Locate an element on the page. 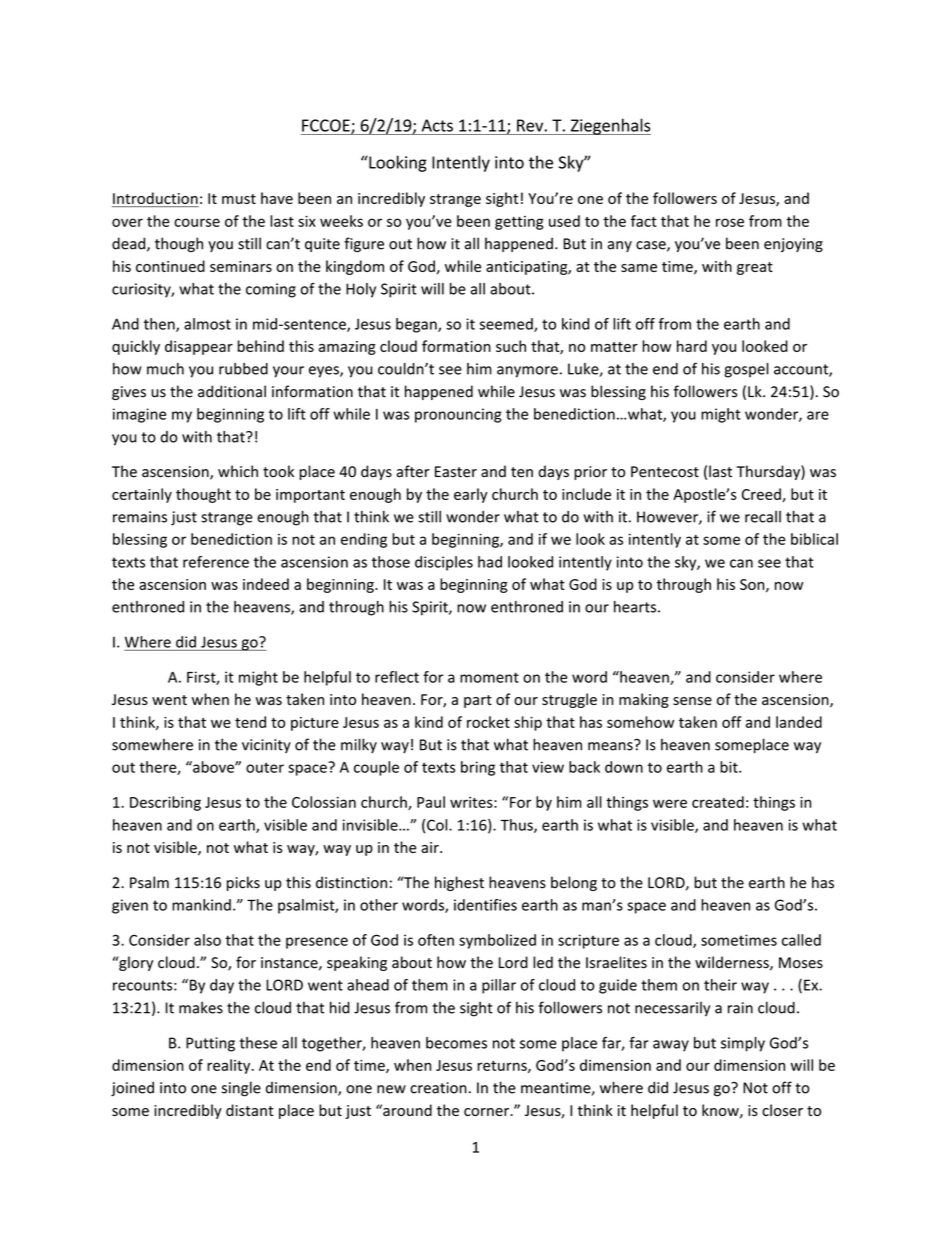 Image resolution: width=952 pixels, height=1233 pixels. rose is located at coordinates (730, 222).
